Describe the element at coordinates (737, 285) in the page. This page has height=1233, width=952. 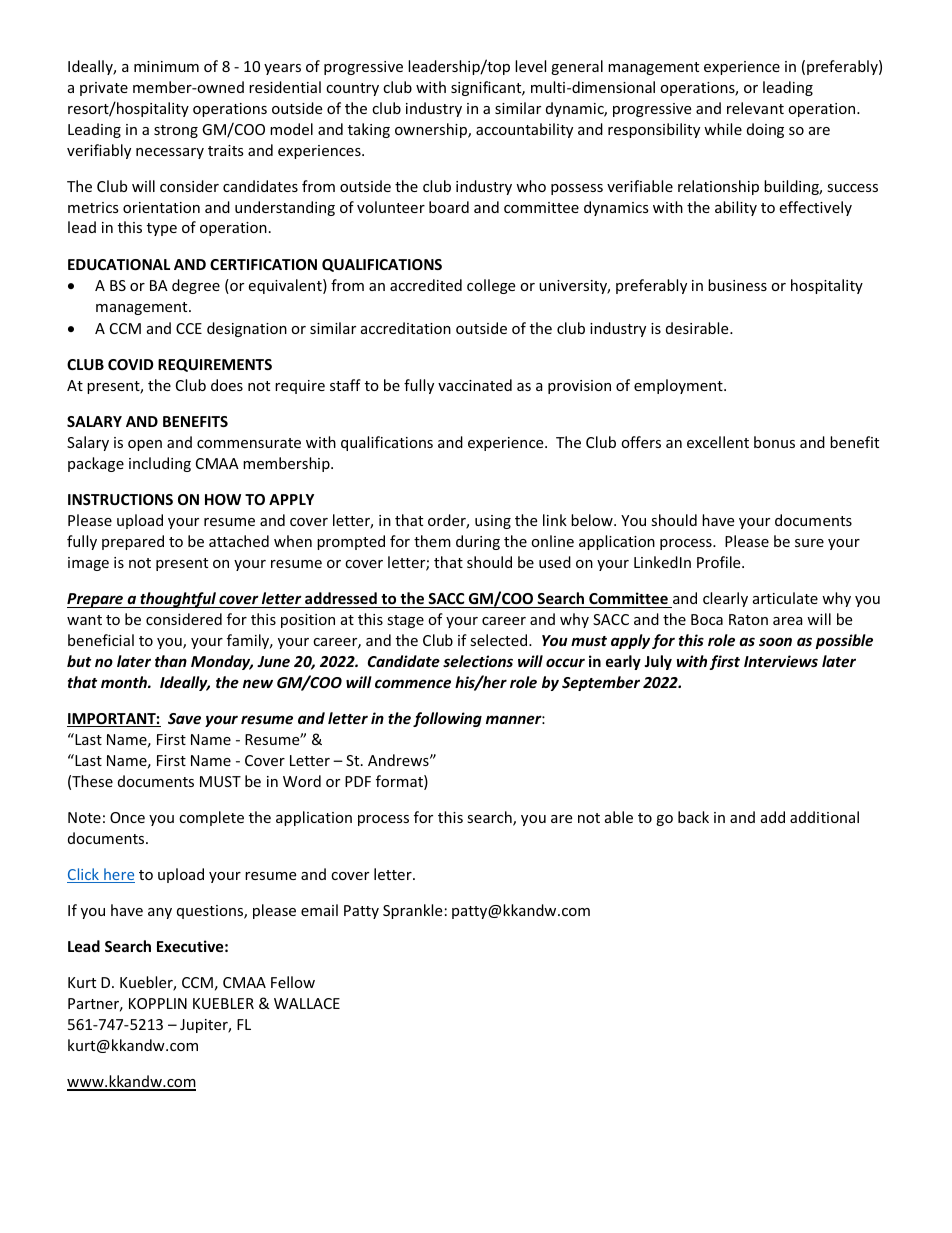
I see `business` at that location.
